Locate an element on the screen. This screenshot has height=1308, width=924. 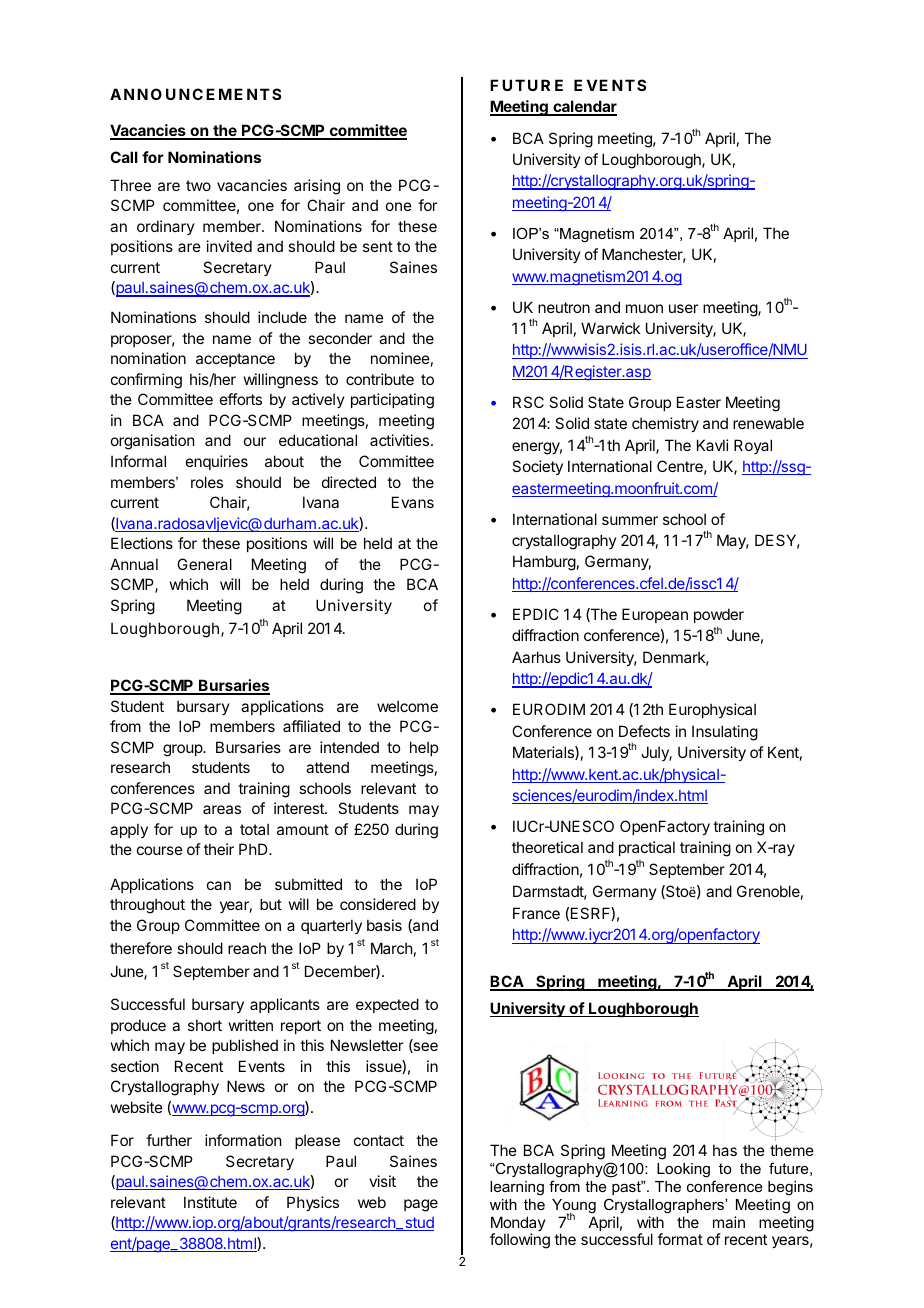
muon is located at coordinates (644, 308).
